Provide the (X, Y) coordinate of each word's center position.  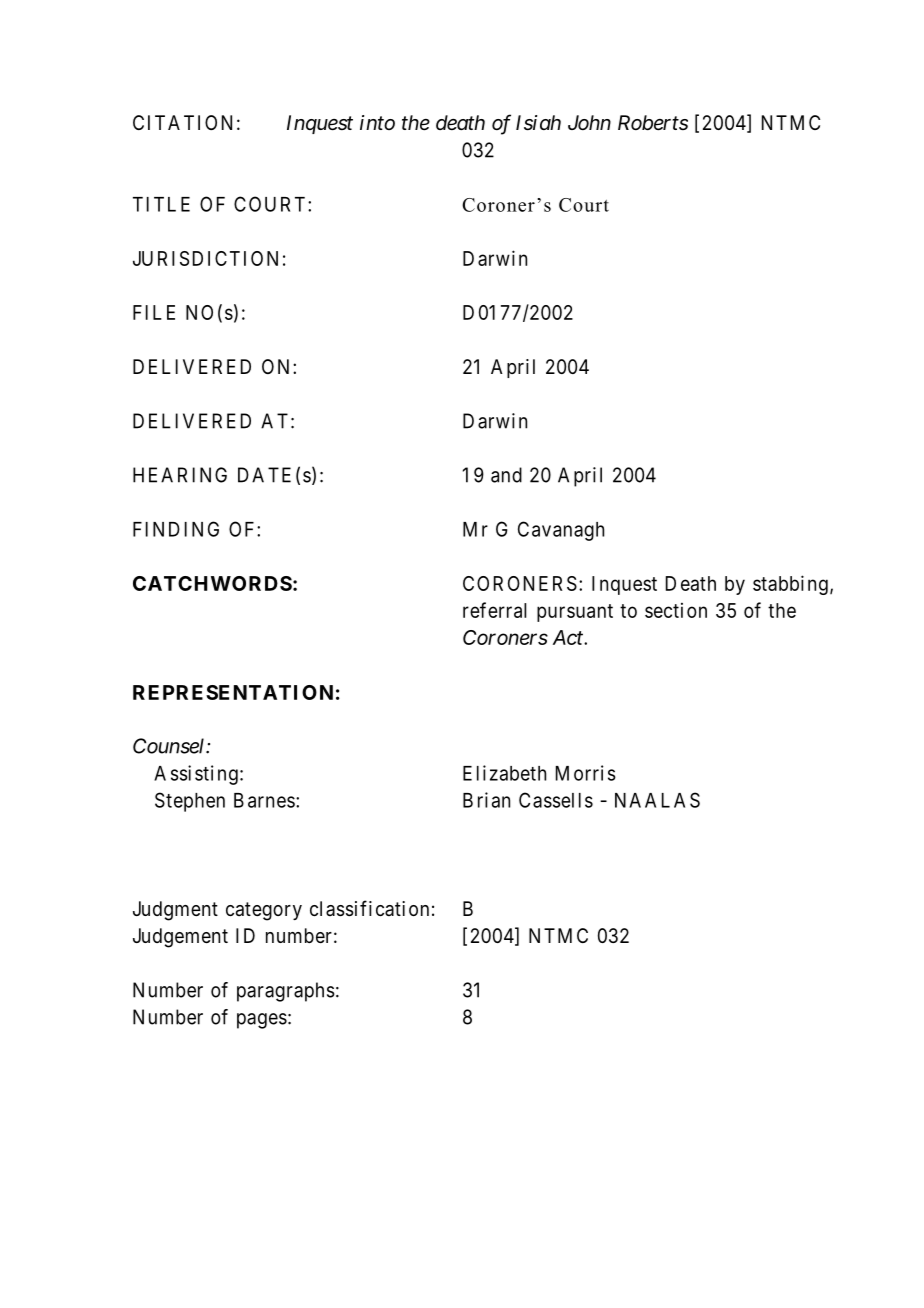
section (676, 610)
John (589, 122)
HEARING (180, 475)
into (377, 122)
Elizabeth (504, 773)
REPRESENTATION (233, 692)
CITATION (182, 122)
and (506, 475)
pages (262, 1021)
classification (369, 908)
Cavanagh (561, 531)
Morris (586, 773)
